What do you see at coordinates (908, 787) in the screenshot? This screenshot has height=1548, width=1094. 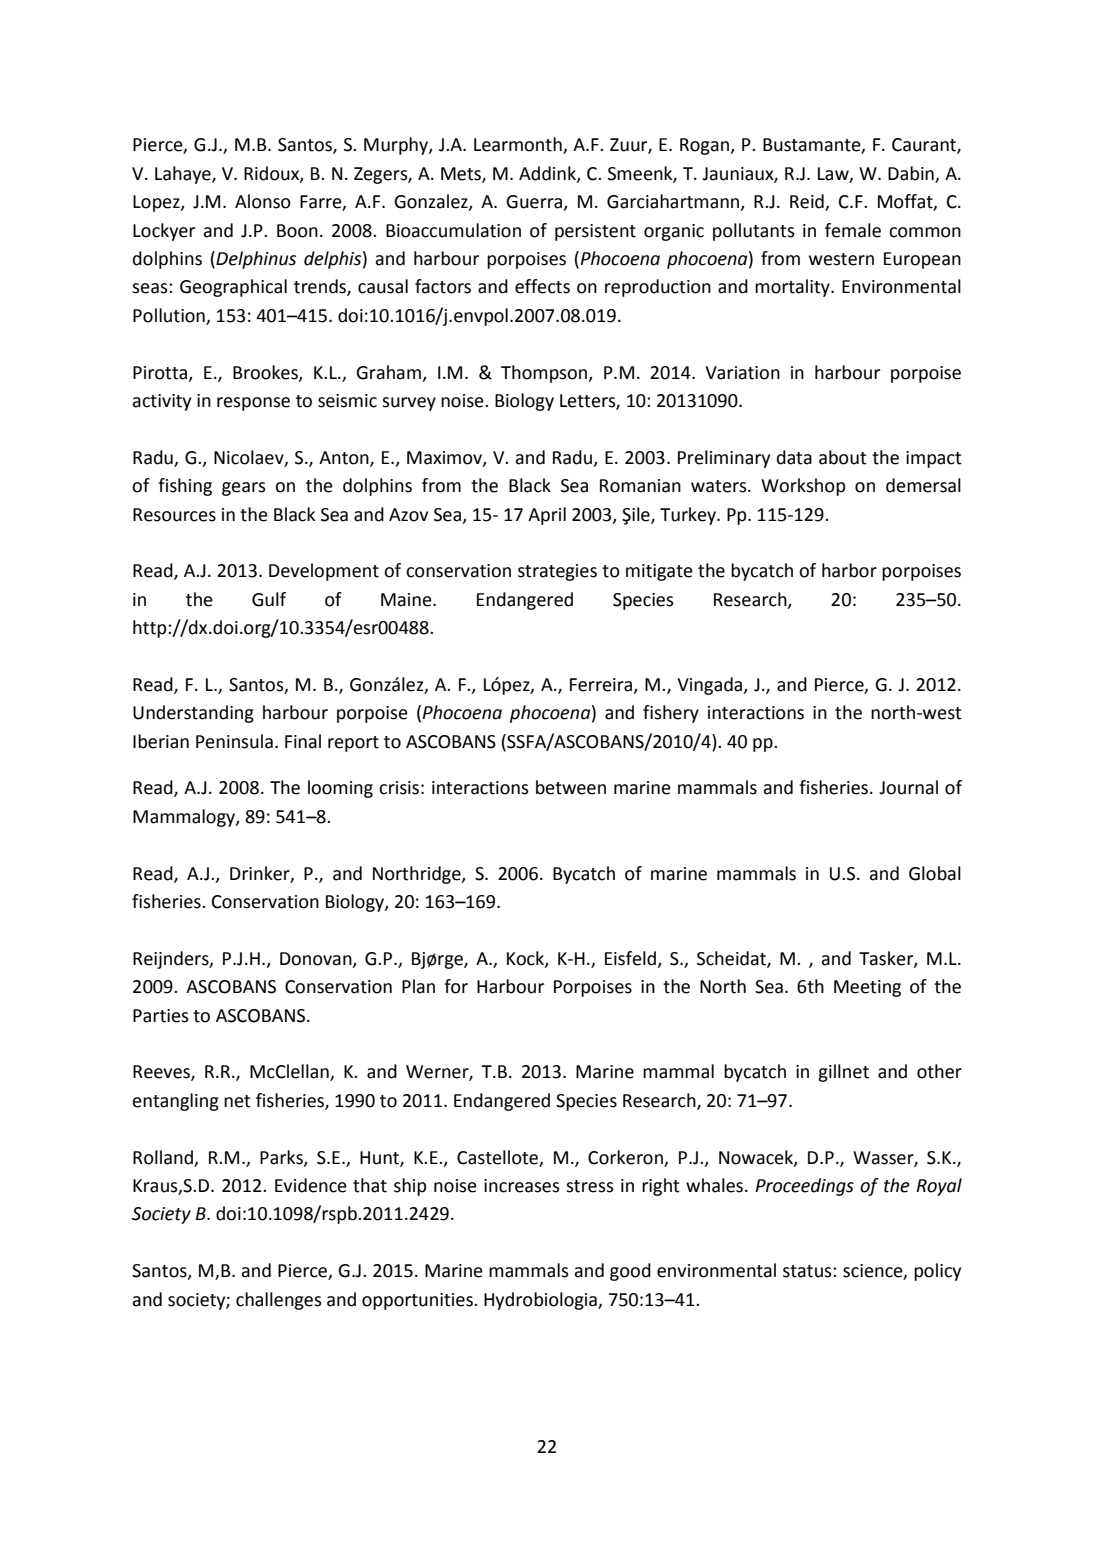 I see `Journal` at bounding box center [908, 787].
